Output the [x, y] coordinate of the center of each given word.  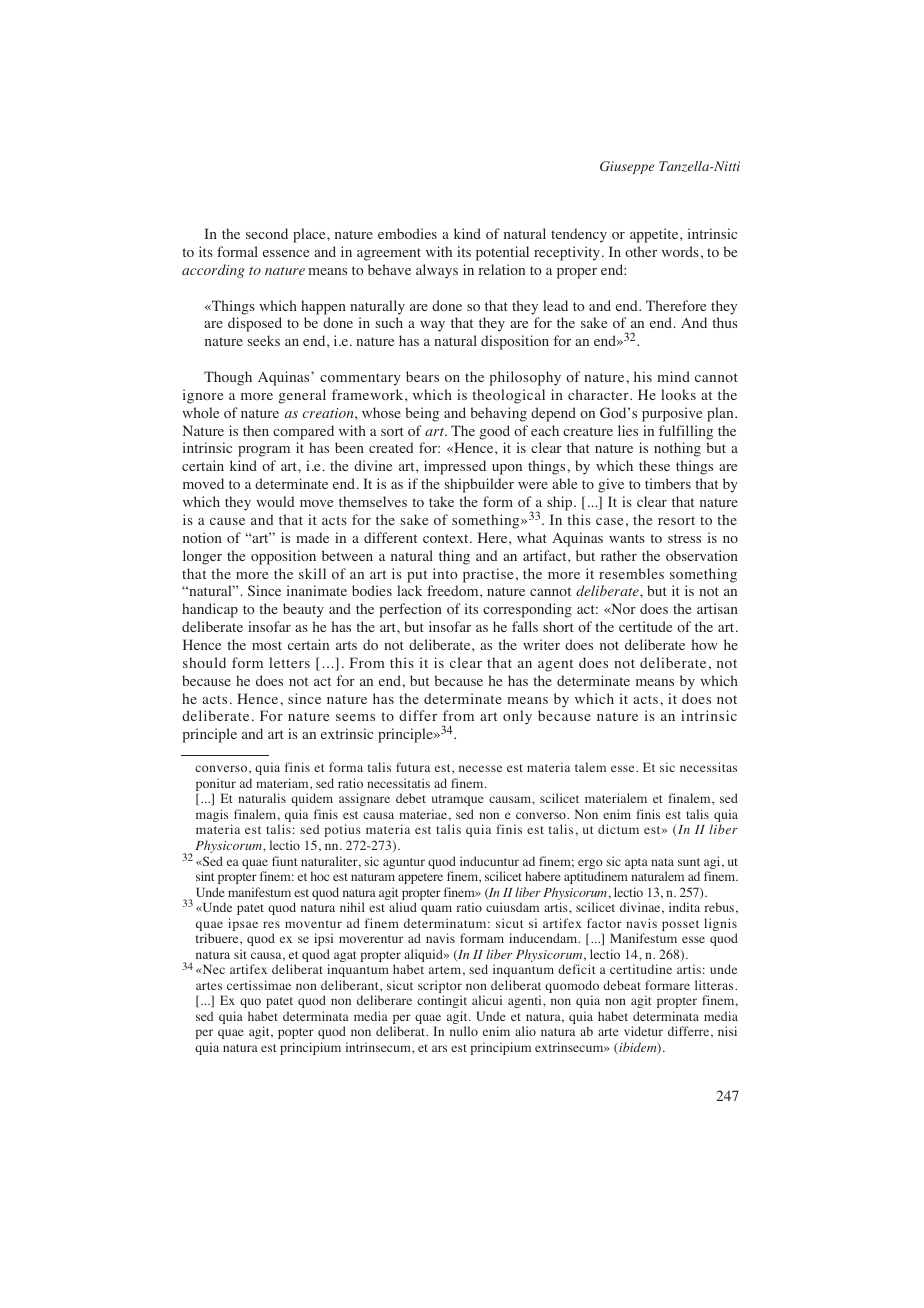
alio [525, 1031]
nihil [352, 907]
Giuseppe [627, 167]
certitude [645, 626]
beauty [303, 610]
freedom [454, 590]
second [267, 233]
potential [502, 253]
